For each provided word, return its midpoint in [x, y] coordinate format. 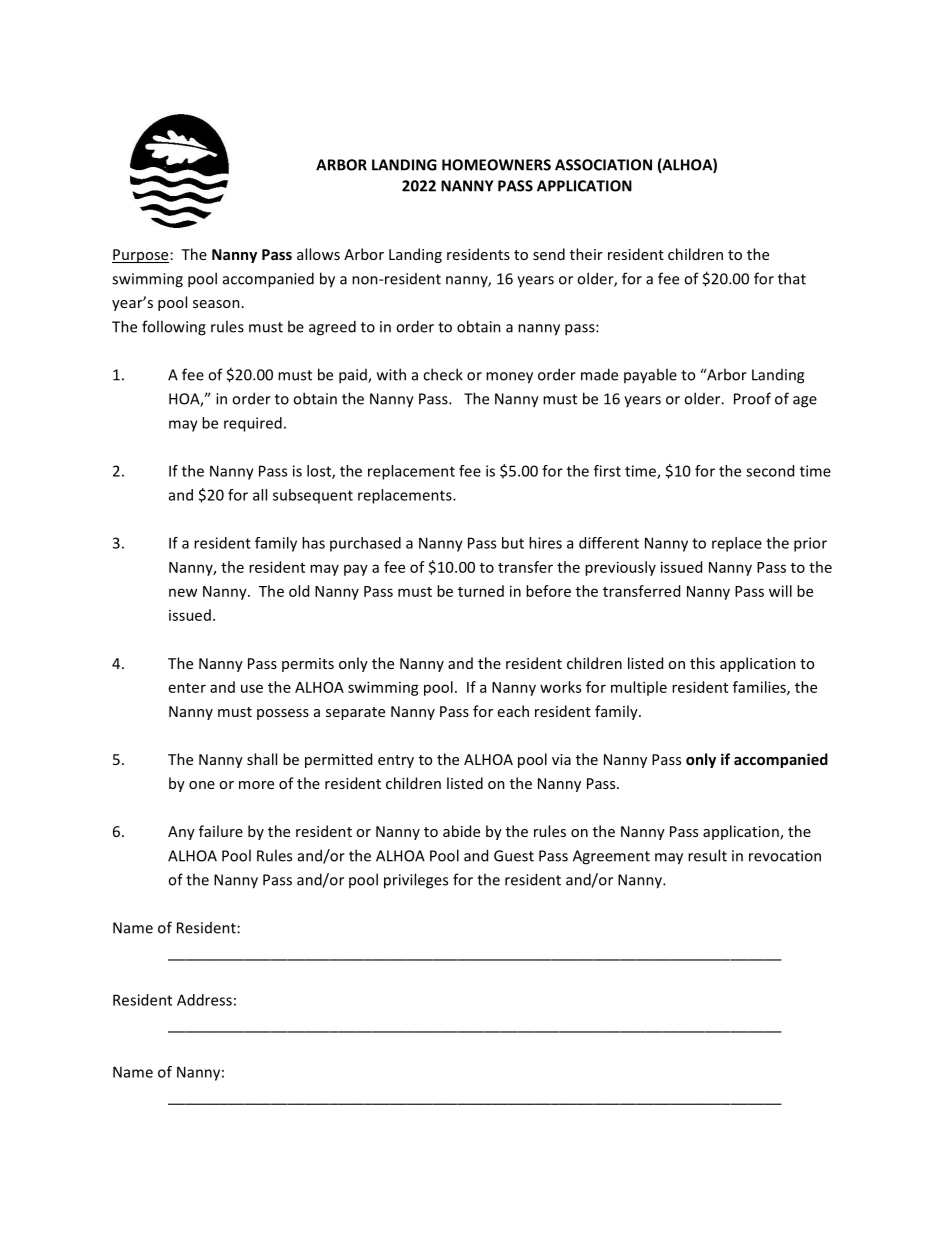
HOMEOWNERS [496, 165]
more [256, 785]
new [183, 592]
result [707, 855]
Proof [752, 398]
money [509, 378]
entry [396, 761]
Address [204, 1000]
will [780, 591]
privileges [416, 881]
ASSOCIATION [603, 165]
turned [481, 591]
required [253, 424]
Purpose [140, 256]
